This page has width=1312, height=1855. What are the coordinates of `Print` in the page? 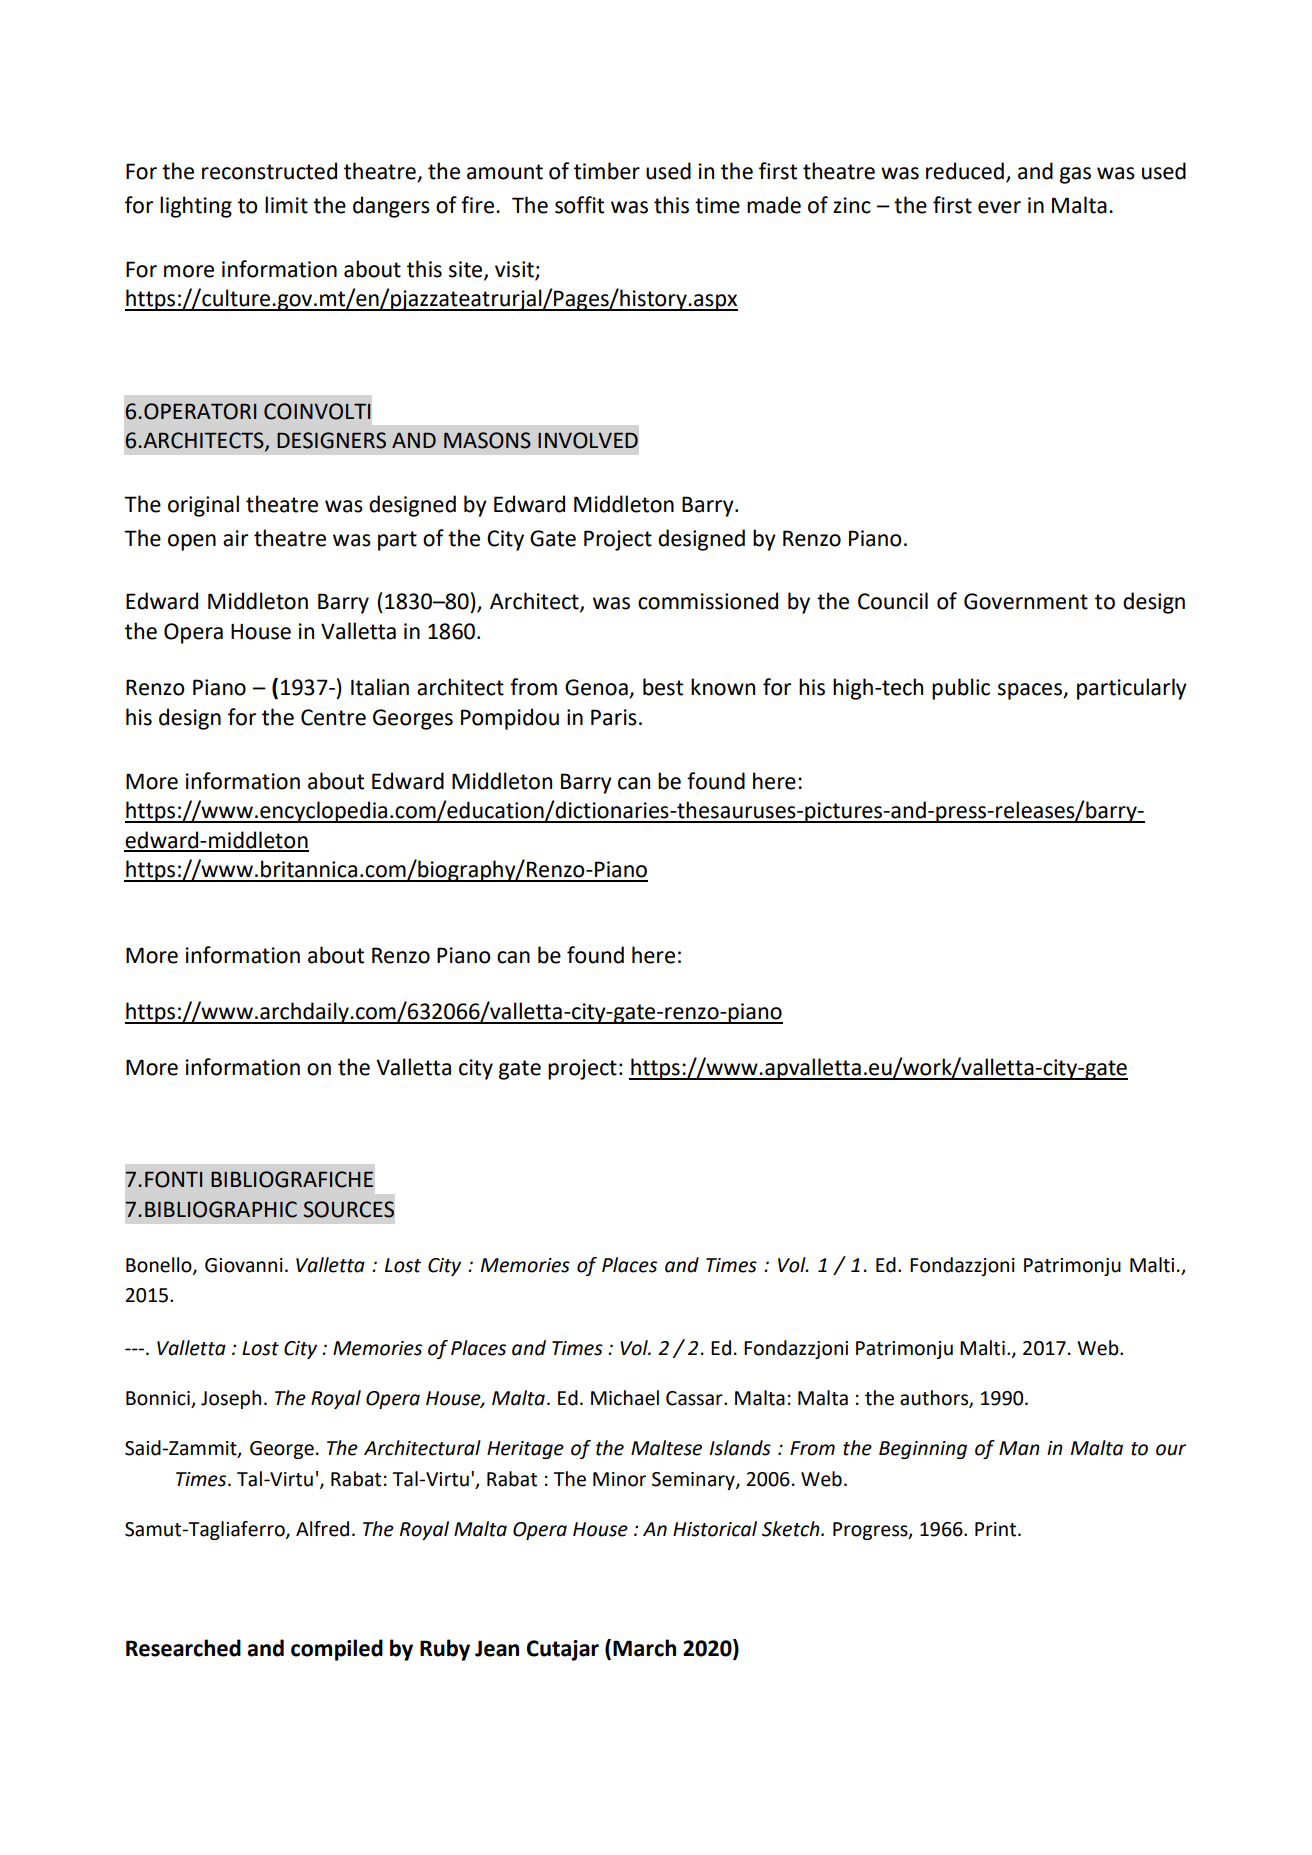 It's located at (997, 1529).
